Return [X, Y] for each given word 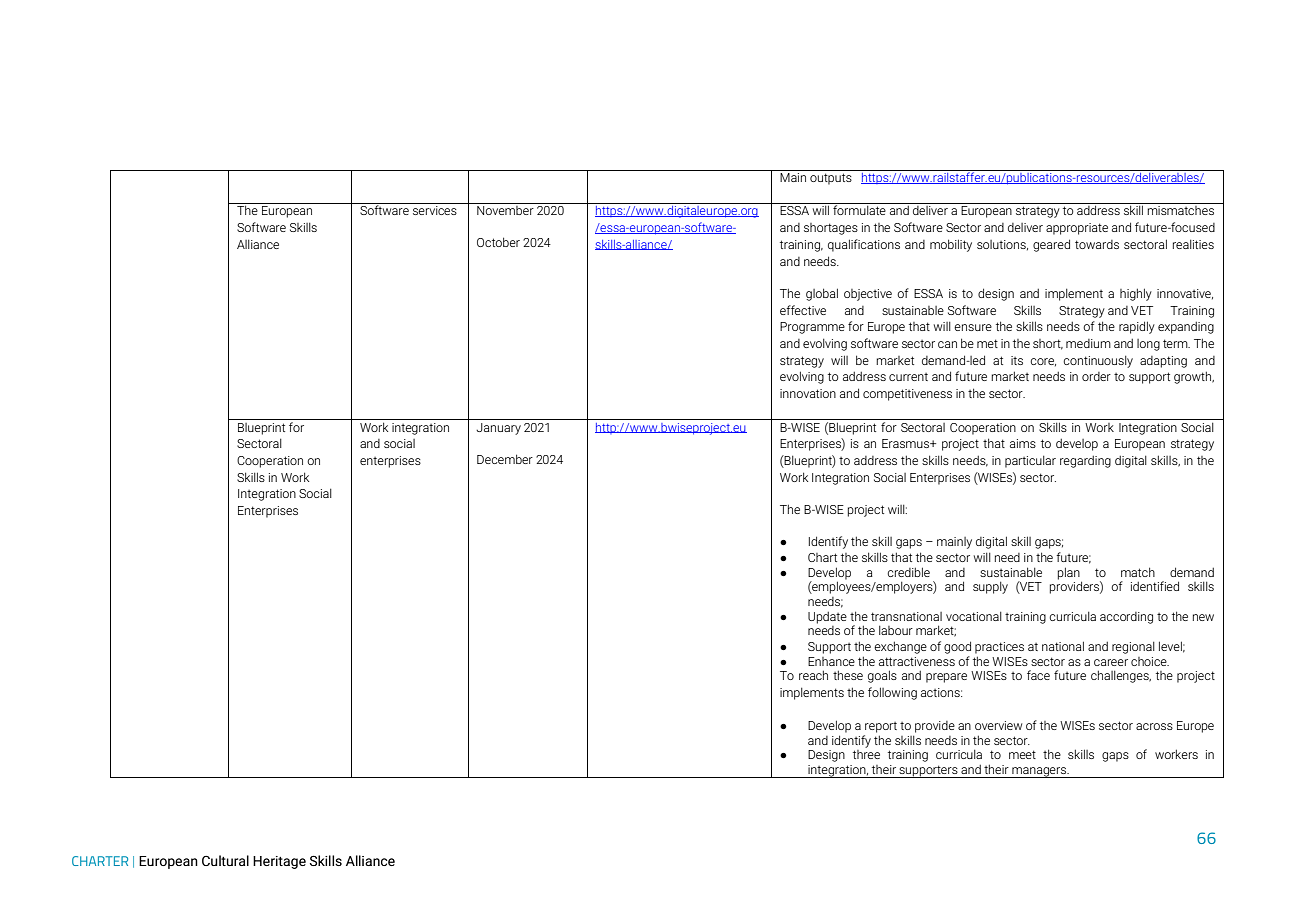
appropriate [1077, 229]
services [435, 210]
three [866, 754]
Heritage [279, 862]
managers [1039, 772]
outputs [831, 179]
